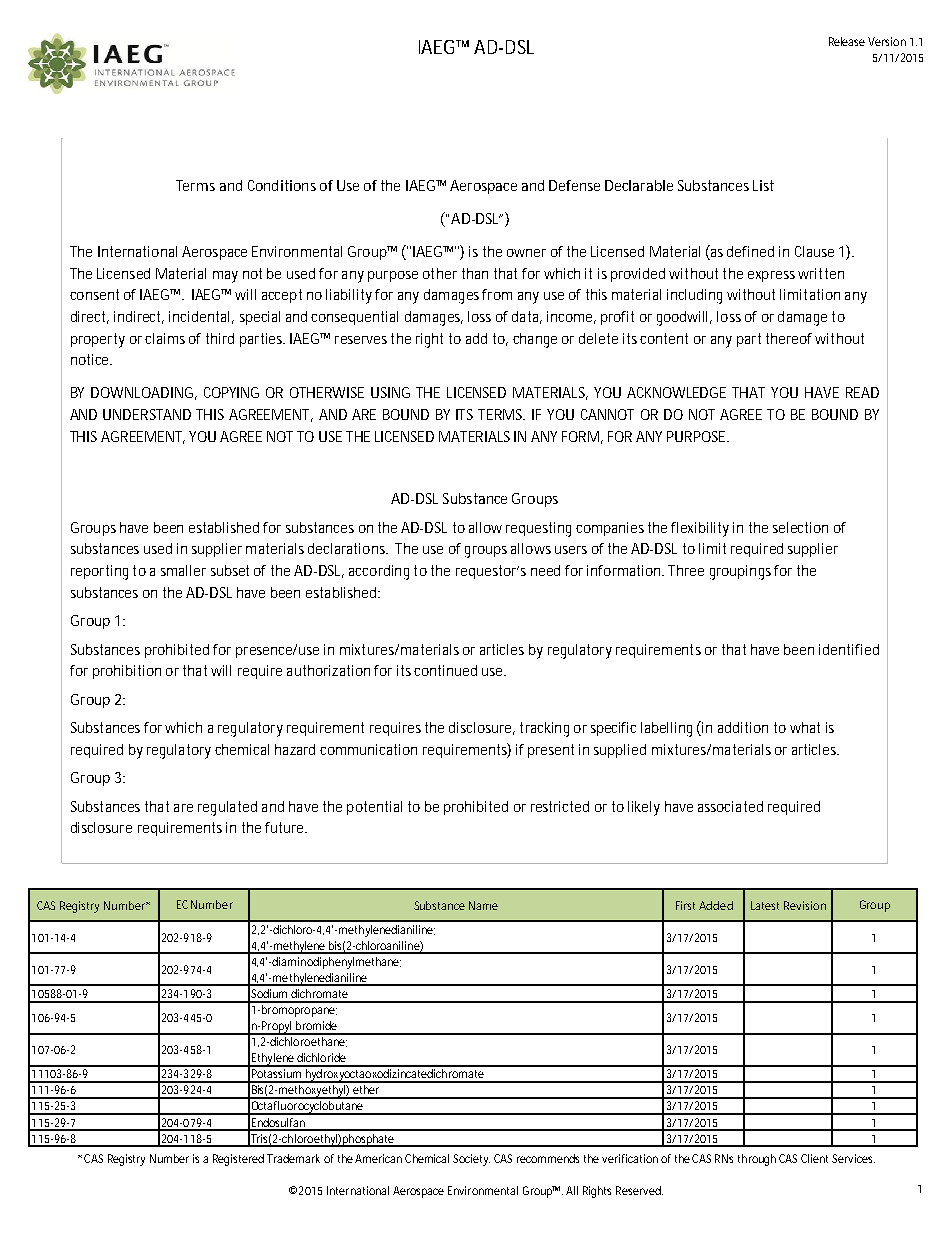 This image has height=1233, width=952. Describe the element at coordinates (390, 392) in the image. I see `USING` at that location.
